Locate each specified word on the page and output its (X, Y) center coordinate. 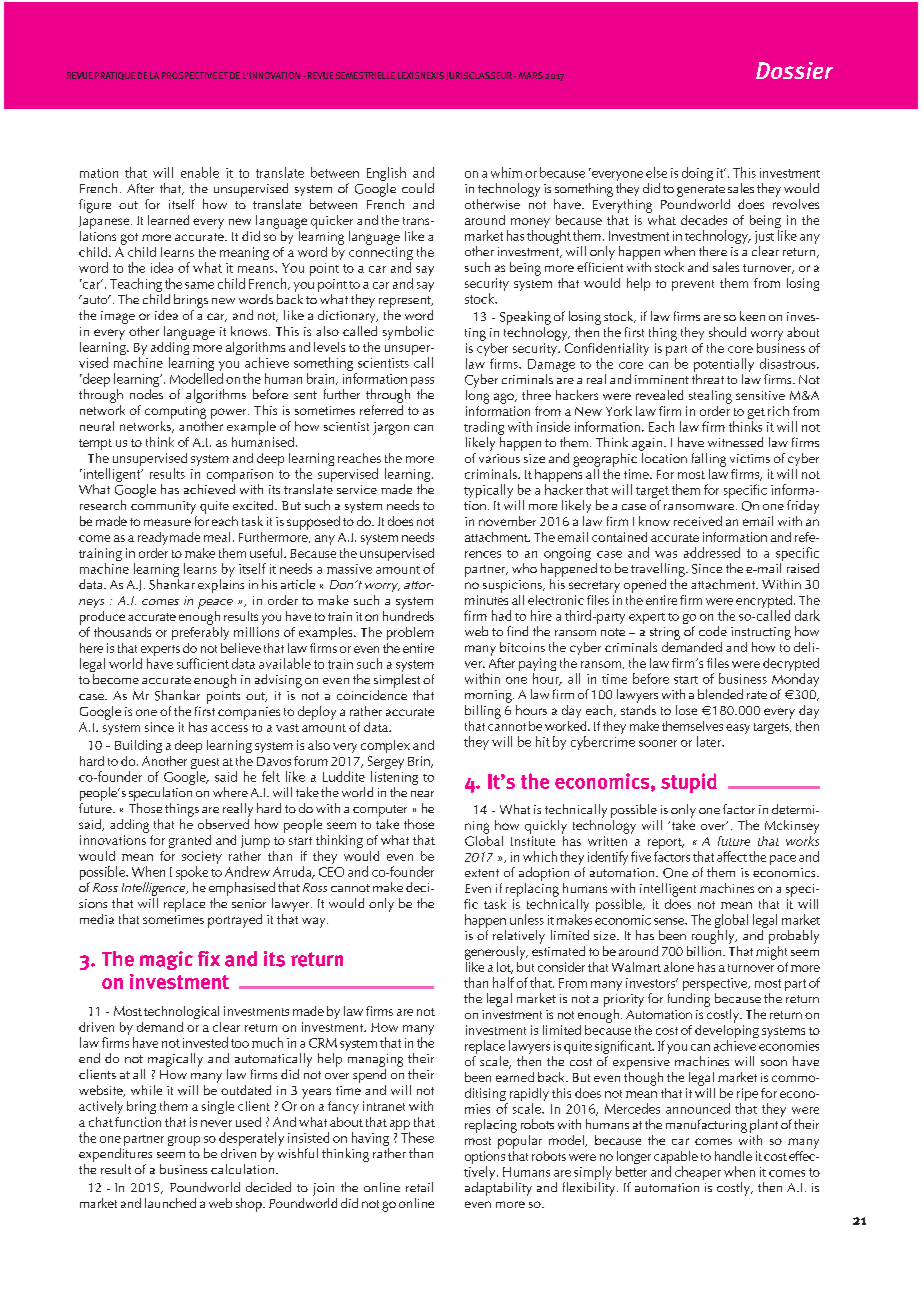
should (727, 332)
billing (483, 712)
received (698, 521)
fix (209, 958)
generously (496, 953)
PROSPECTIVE (189, 75)
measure (167, 522)
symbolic (408, 333)
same (199, 285)
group (184, 1141)
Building (138, 746)
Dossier (794, 70)
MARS (531, 75)
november (507, 521)
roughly (714, 937)
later (710, 741)
